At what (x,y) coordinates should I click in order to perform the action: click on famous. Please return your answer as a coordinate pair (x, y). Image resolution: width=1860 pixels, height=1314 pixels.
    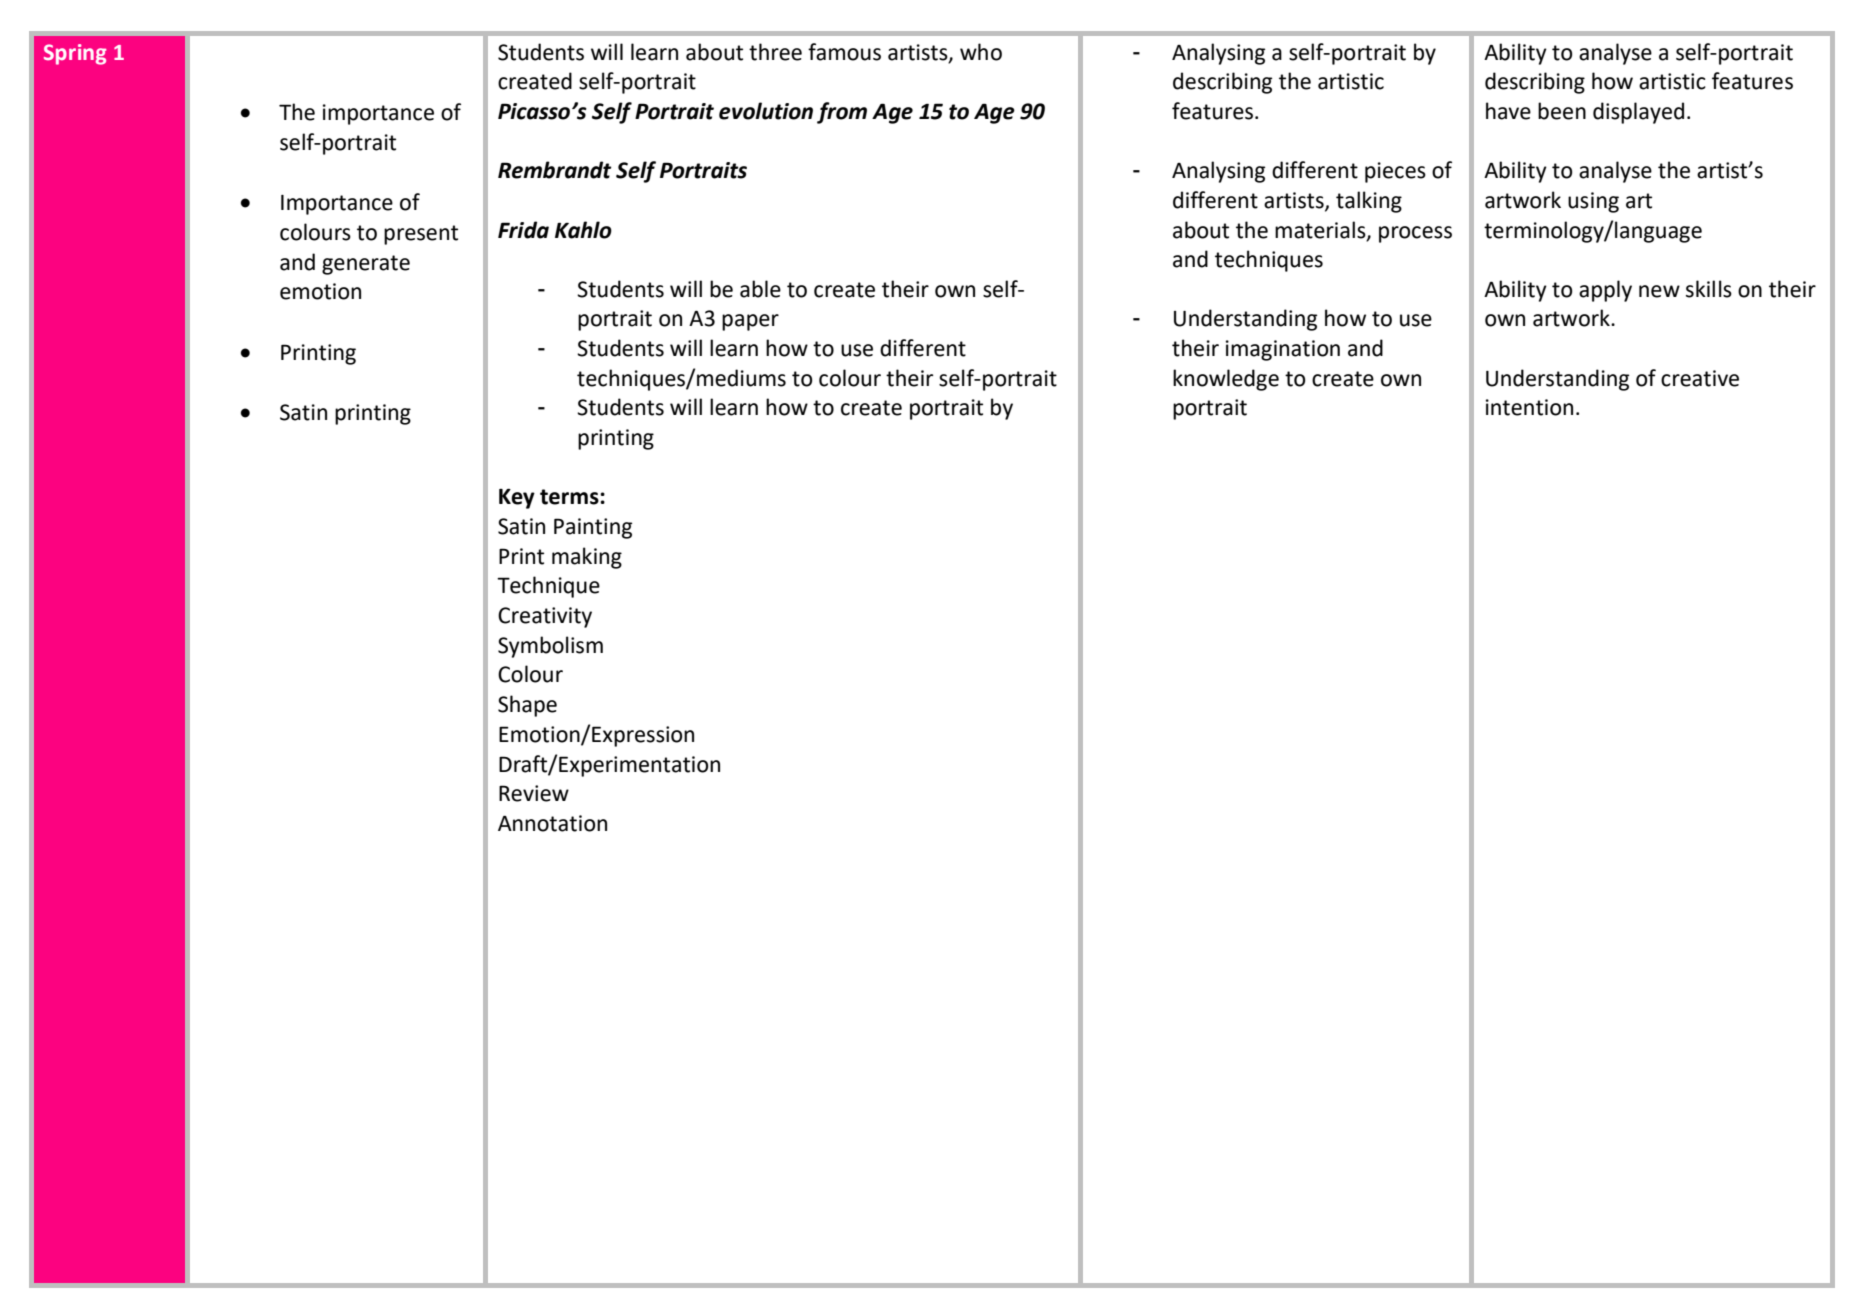
    Looking at the image, I should click on (844, 52).
